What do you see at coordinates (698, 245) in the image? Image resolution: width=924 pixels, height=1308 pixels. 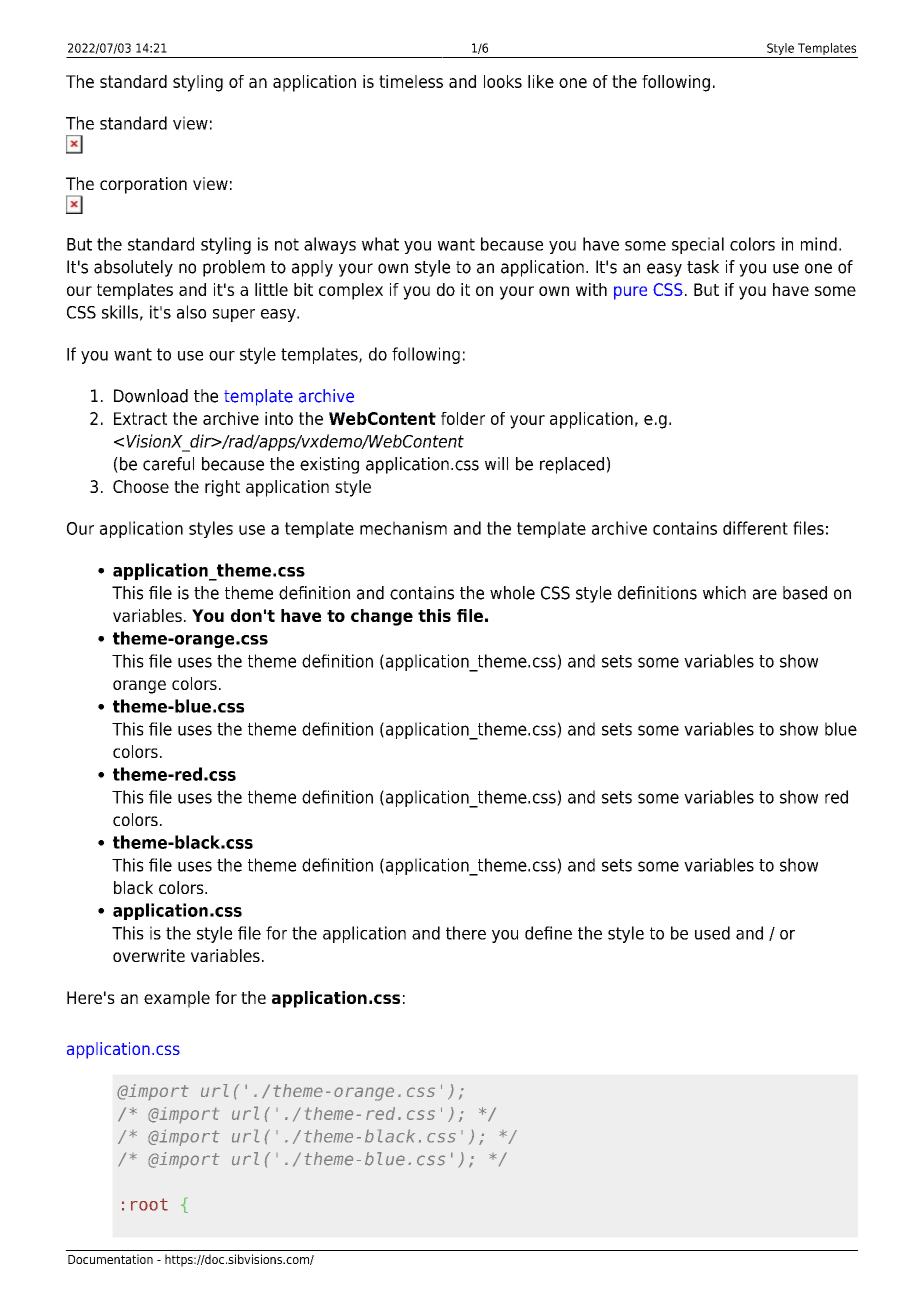 I see `special` at bounding box center [698, 245].
